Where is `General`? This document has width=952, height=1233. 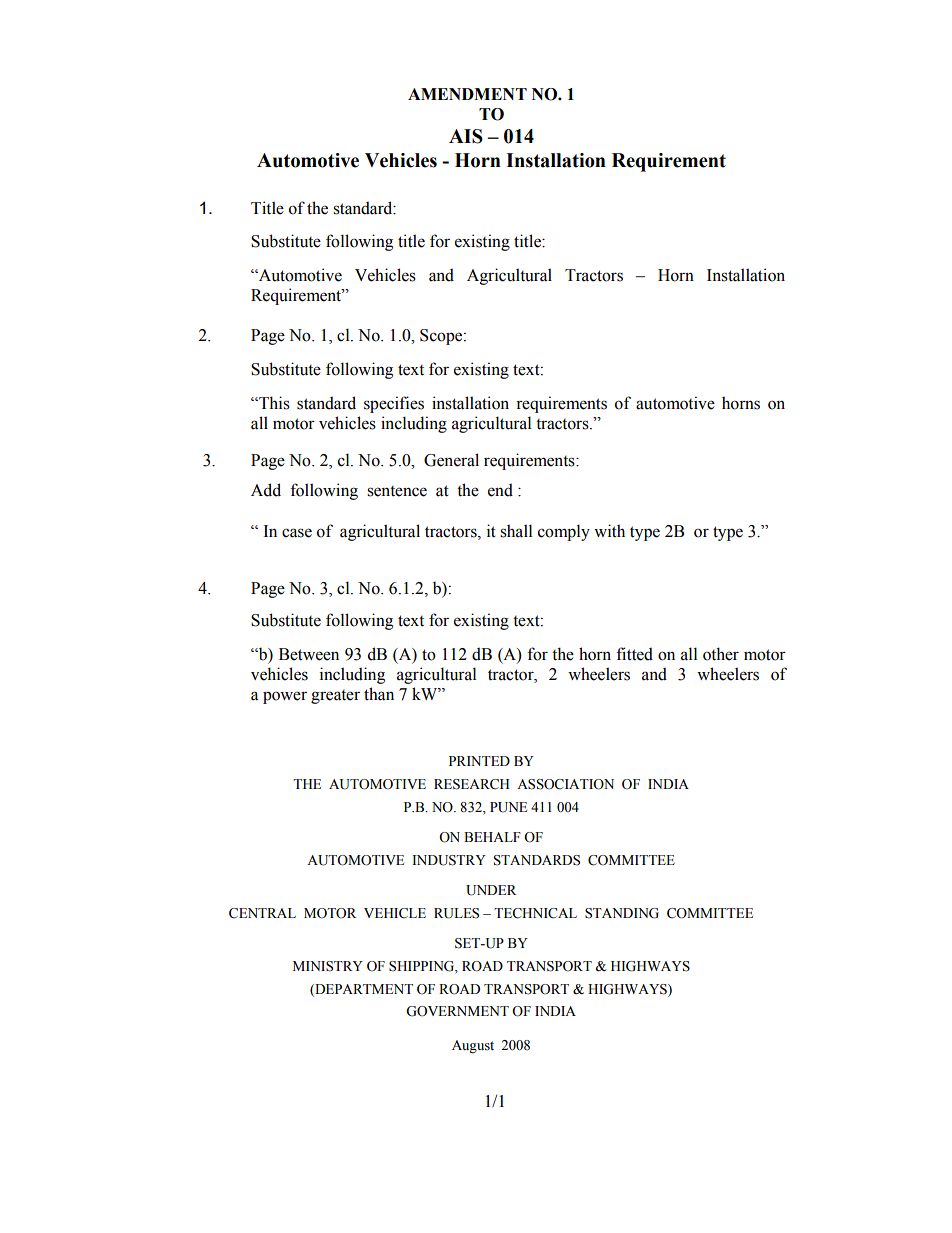
General is located at coordinates (451, 460).
